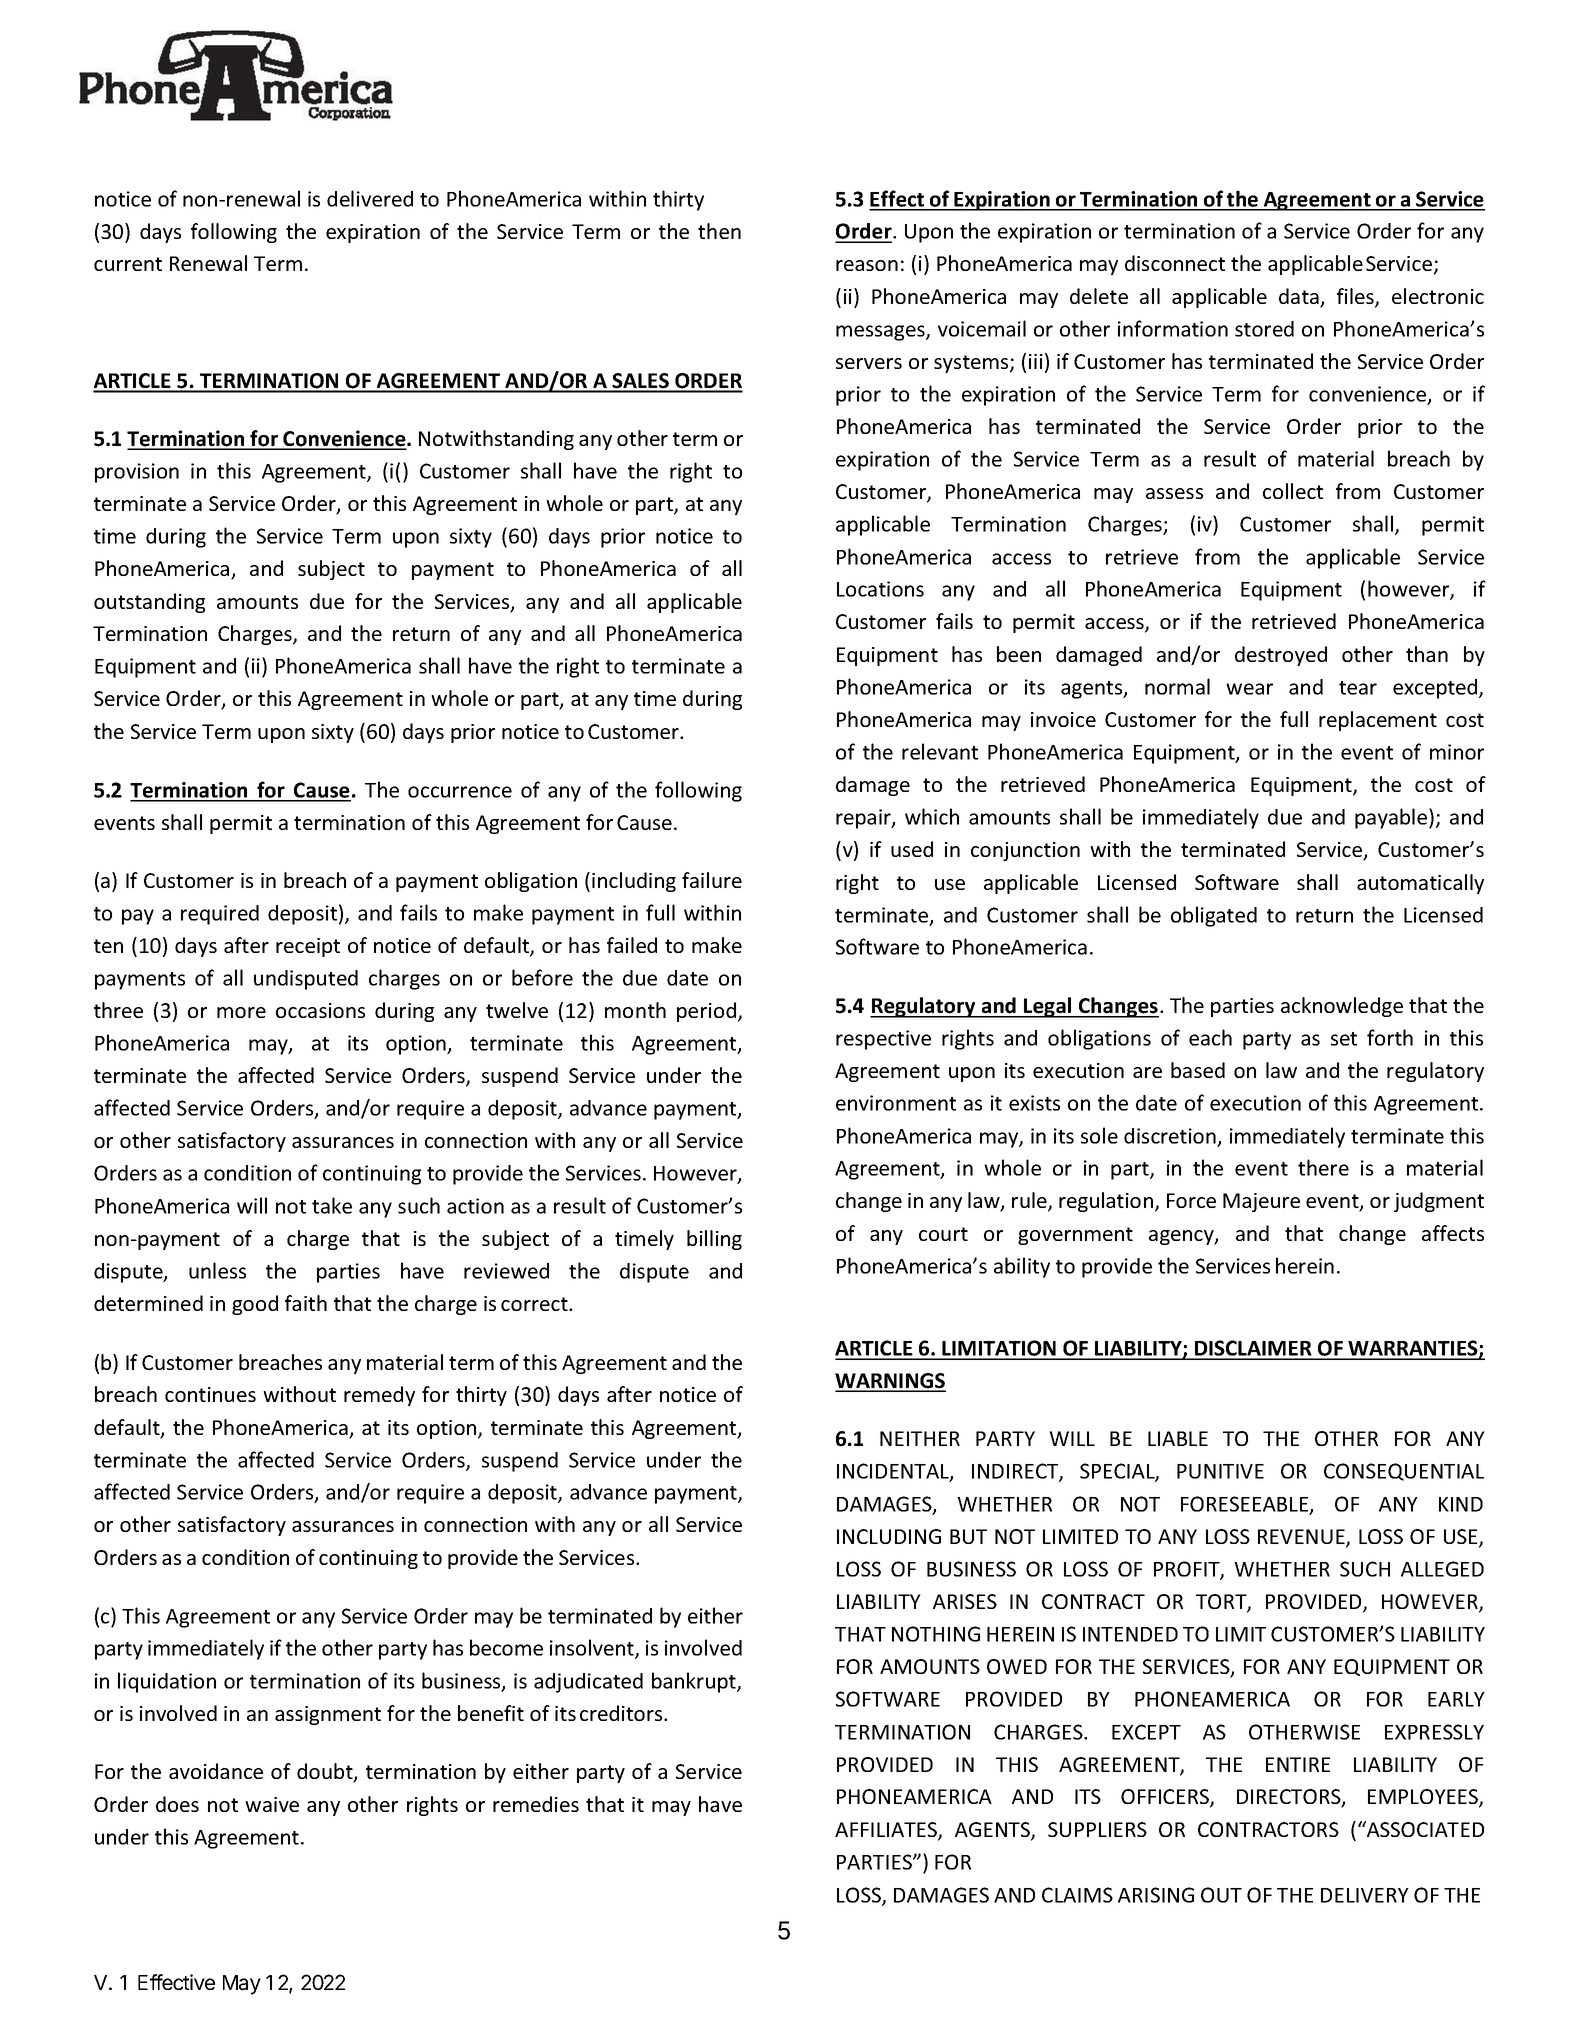 This image has width=1576, height=2040. Describe the element at coordinates (880, 589) in the image. I see `Locations` at that location.
